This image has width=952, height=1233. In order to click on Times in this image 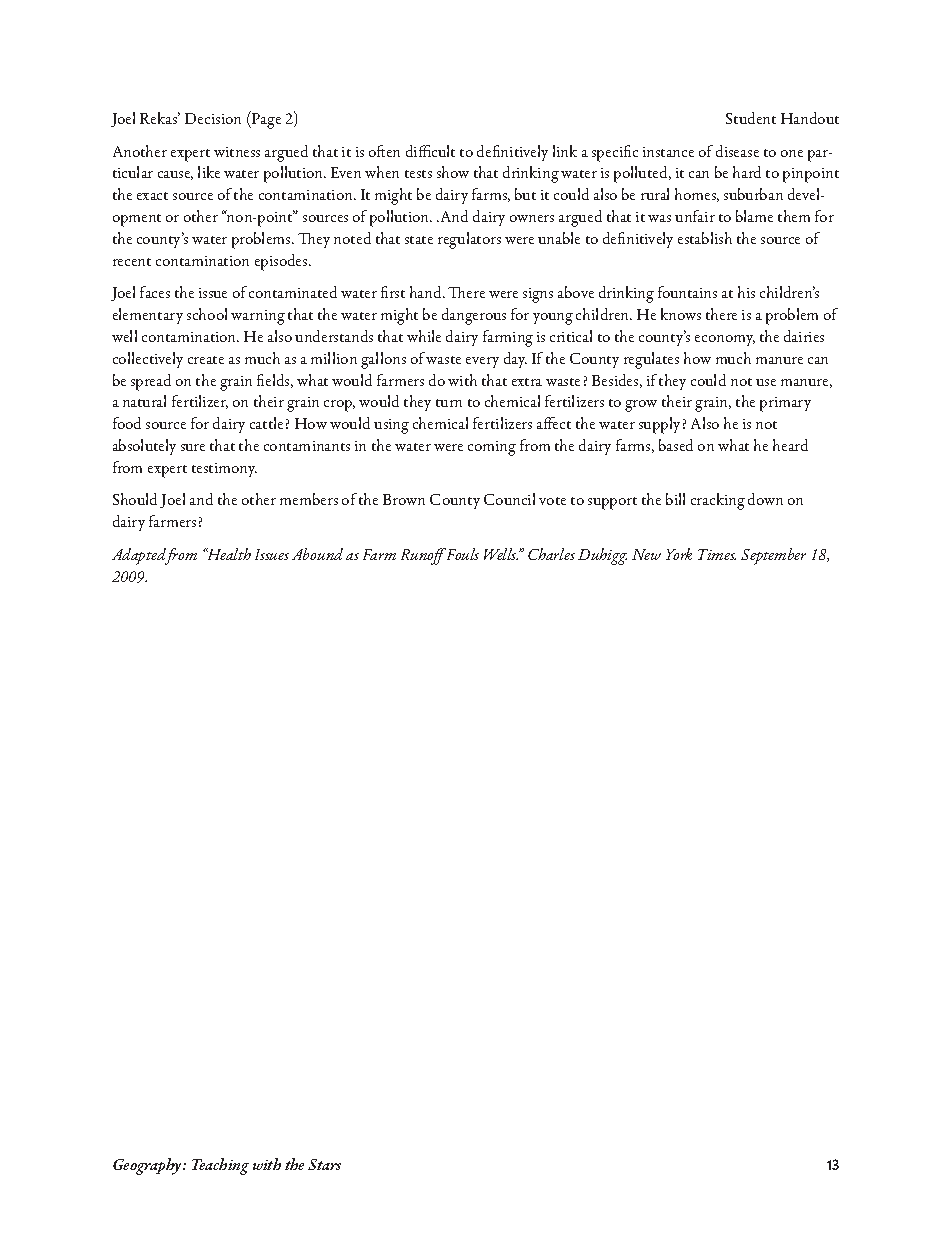, I will do `click(717, 554)`.
